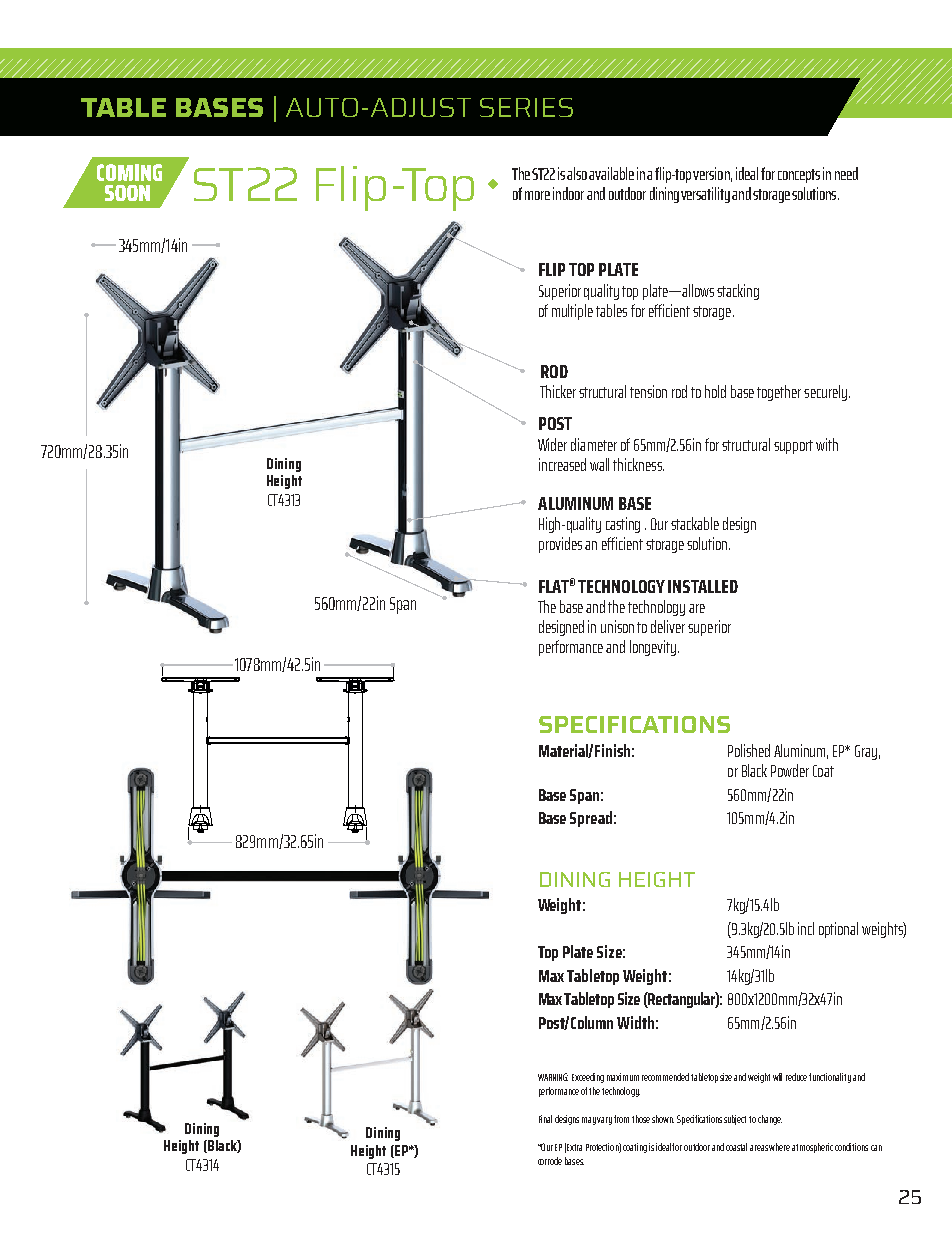 The image size is (952, 1233). Describe the element at coordinates (846, 173) in the screenshot. I see `need` at that location.
